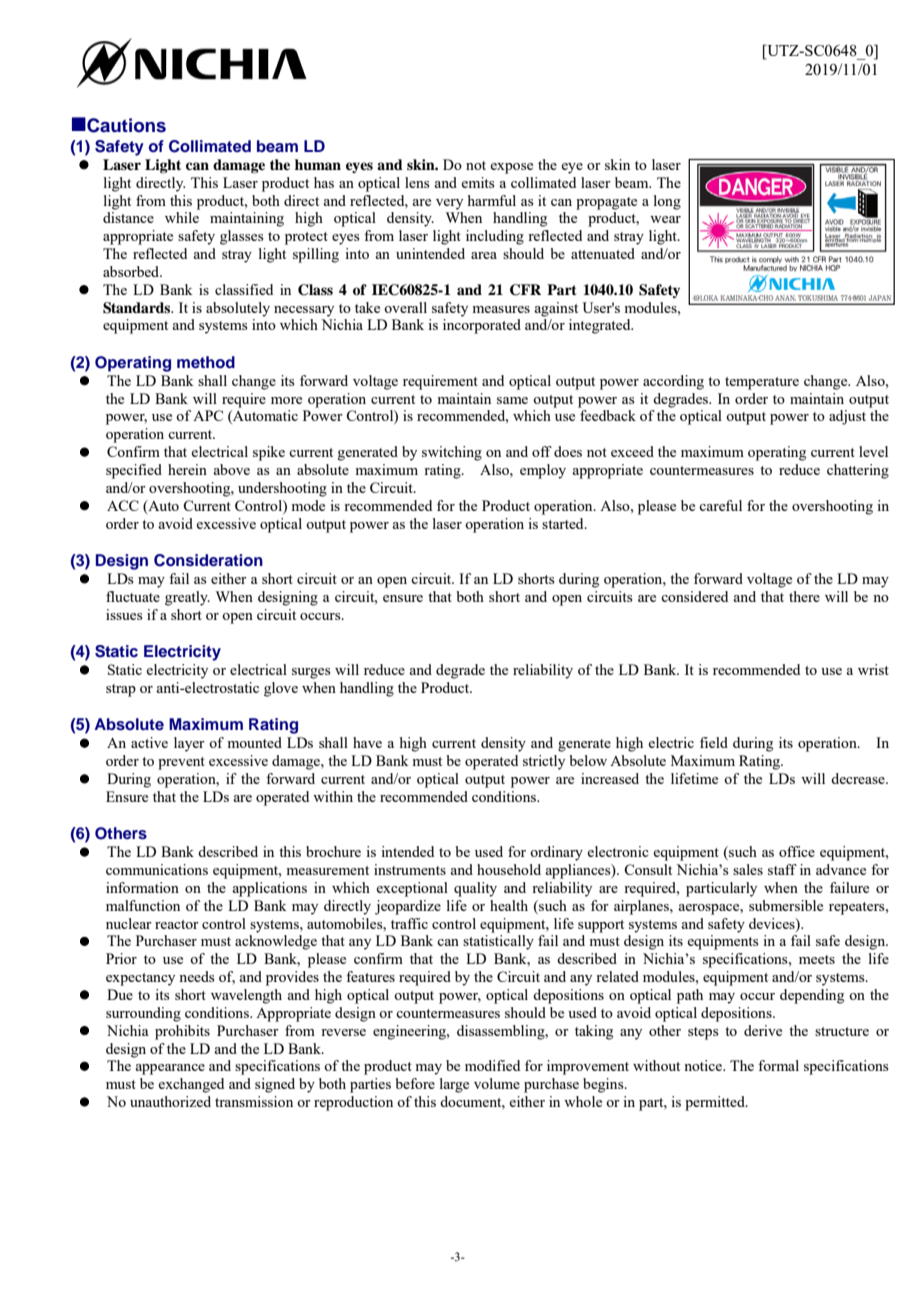  I want to click on harmful, so click(492, 200).
